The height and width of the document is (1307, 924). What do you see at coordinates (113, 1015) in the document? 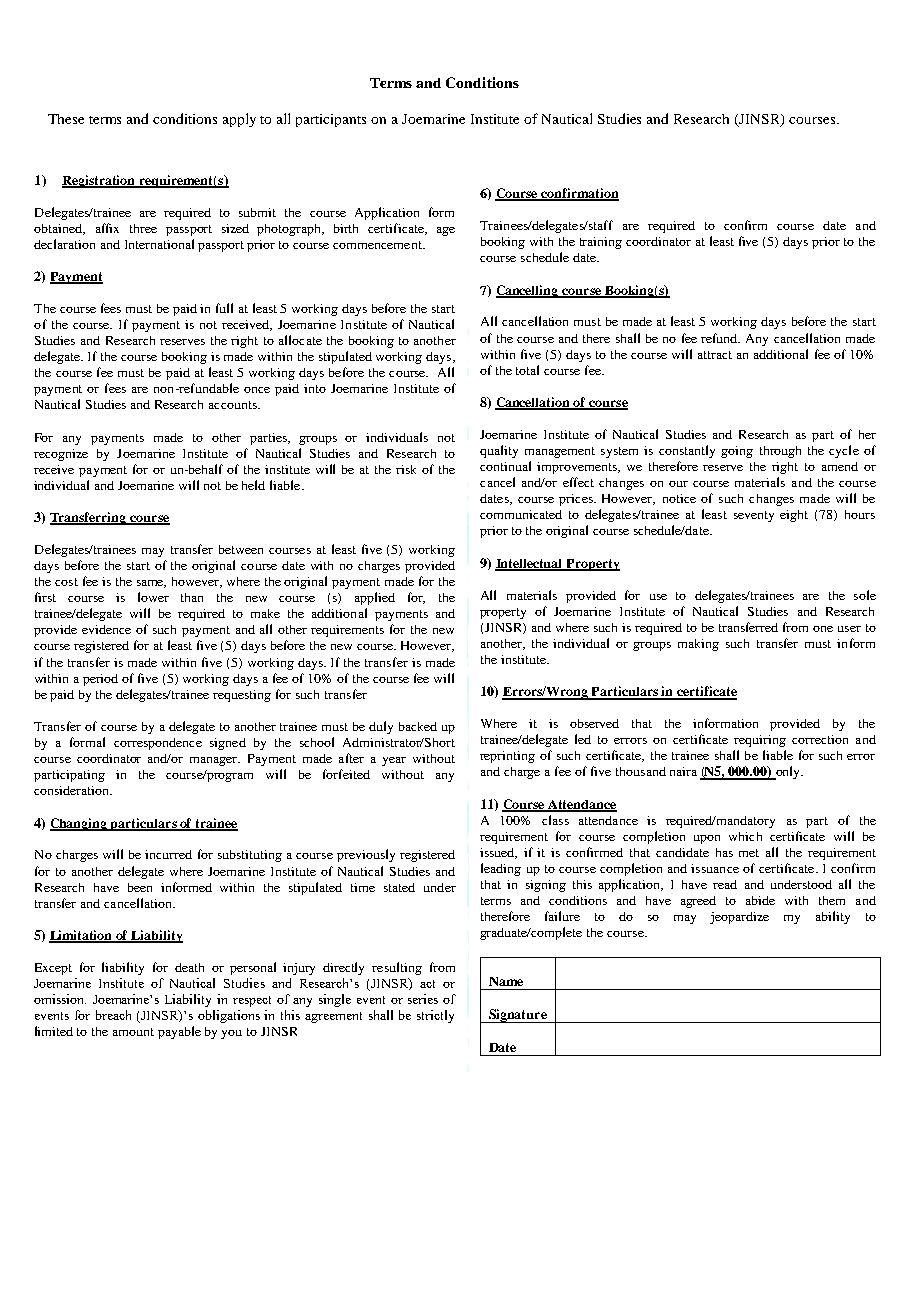
I see `breach` at bounding box center [113, 1015].
